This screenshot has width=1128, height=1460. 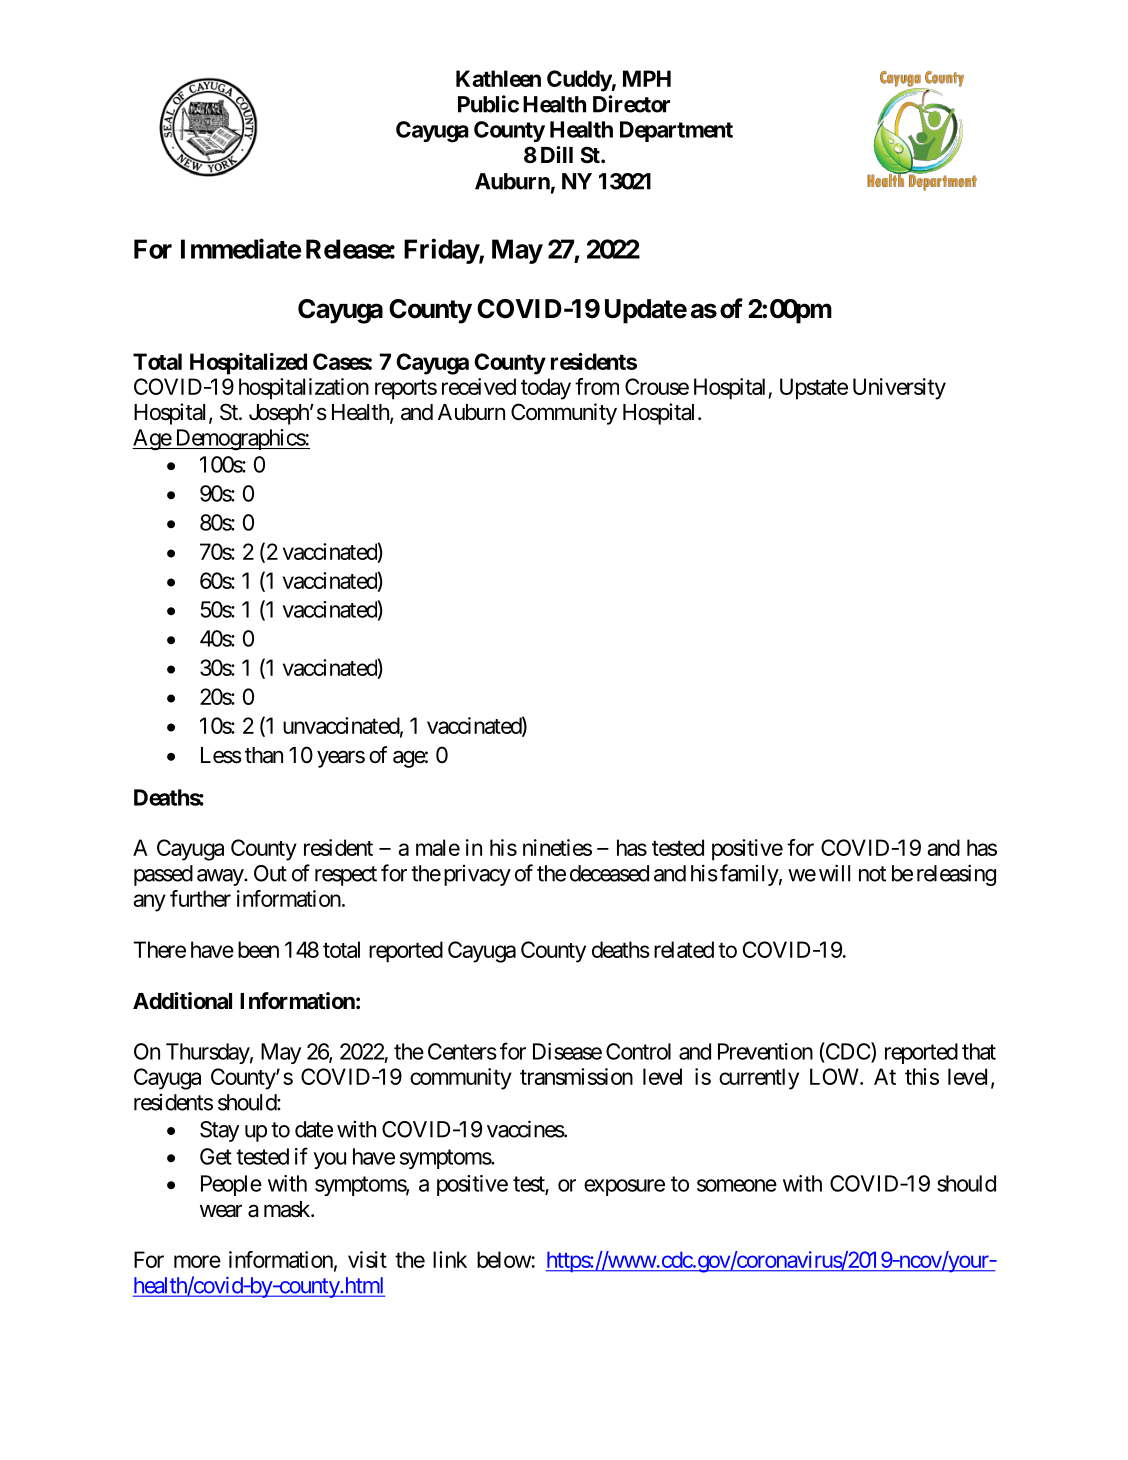 What do you see at coordinates (258, 949) in the screenshot?
I see `been` at bounding box center [258, 949].
